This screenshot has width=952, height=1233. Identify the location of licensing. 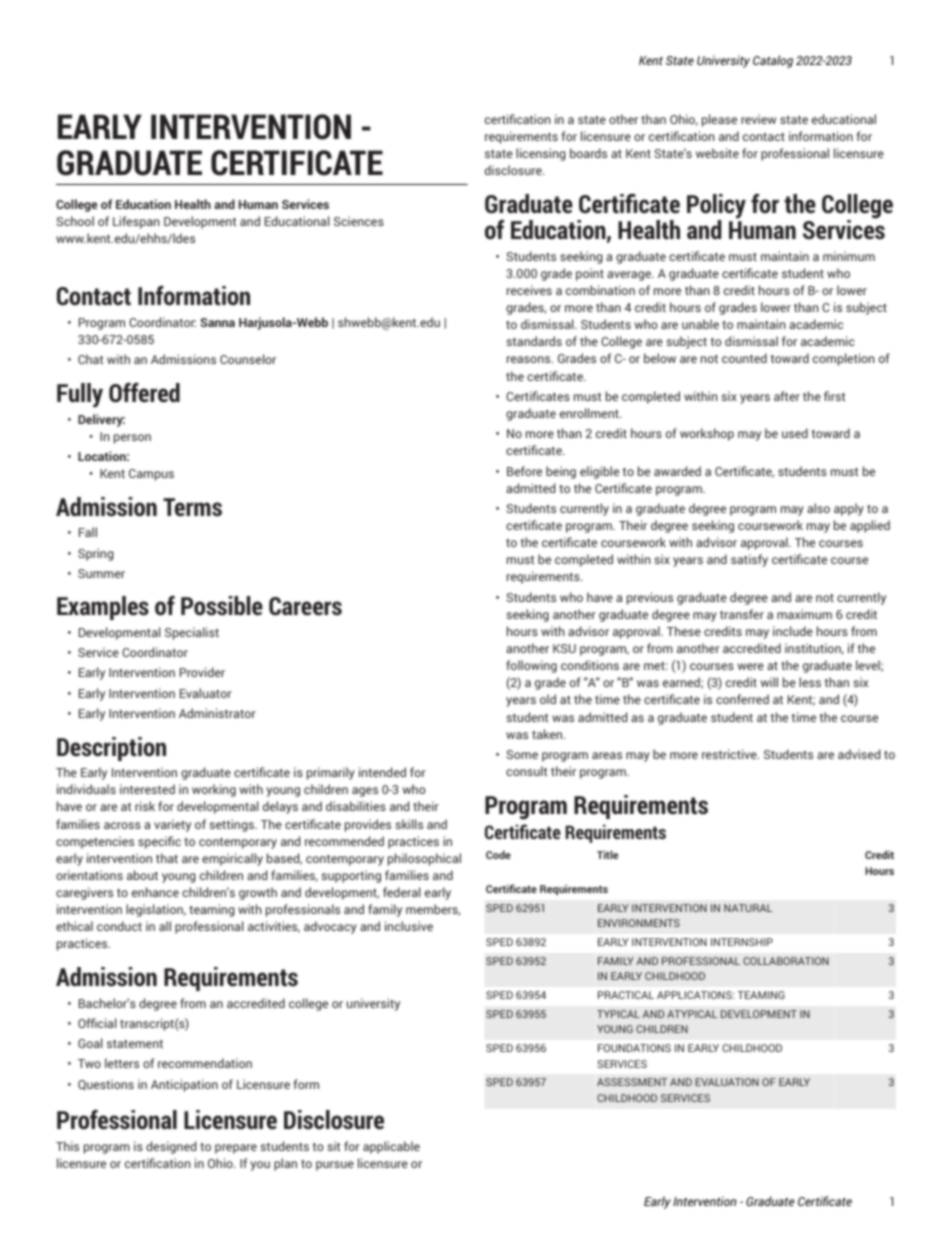
(540, 154).
